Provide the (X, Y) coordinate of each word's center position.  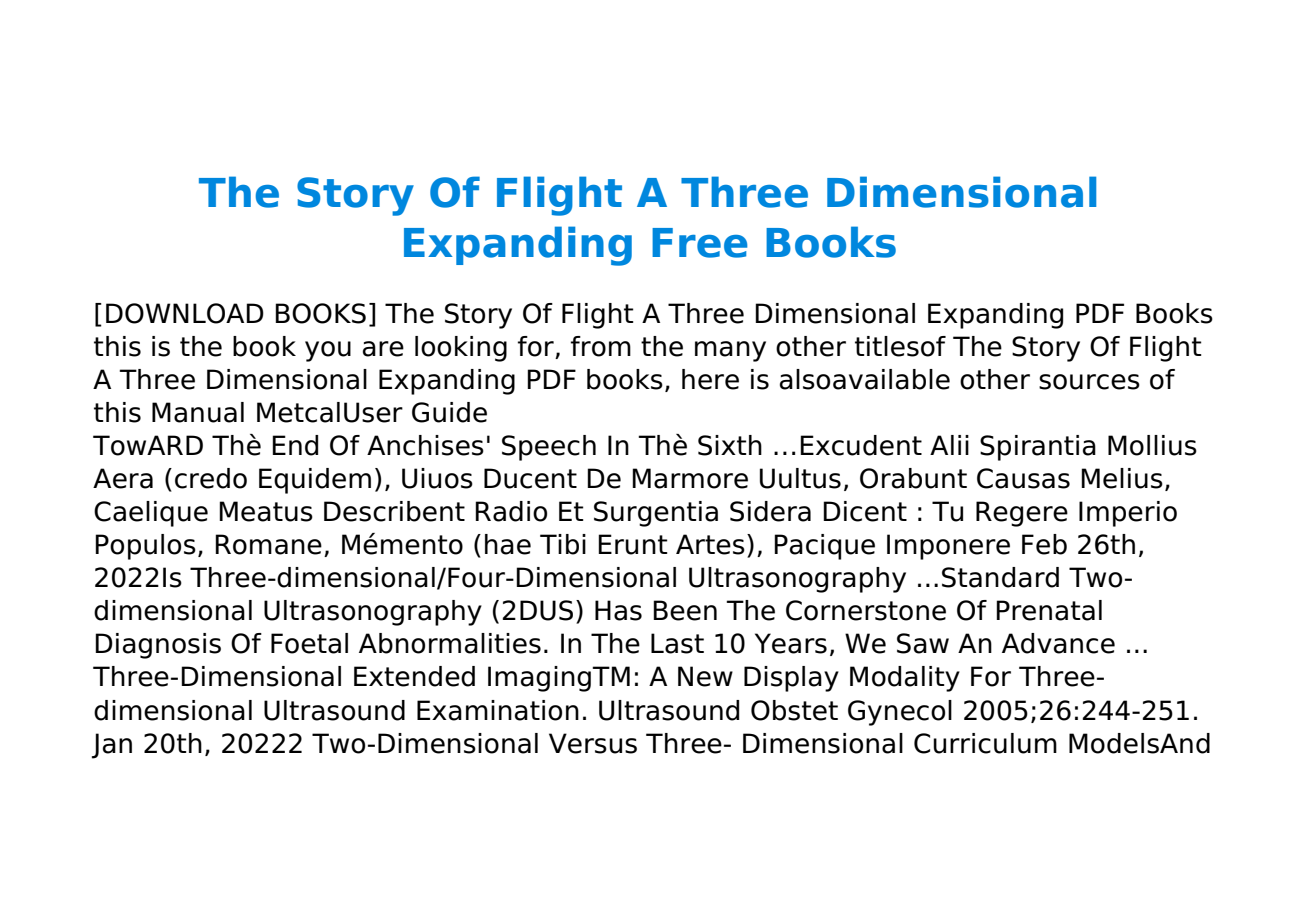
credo (211, 478)
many (730, 351)
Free (700, 243)
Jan (112, 746)
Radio (511, 511)
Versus (593, 743)
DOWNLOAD (185, 313)
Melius (1122, 478)
